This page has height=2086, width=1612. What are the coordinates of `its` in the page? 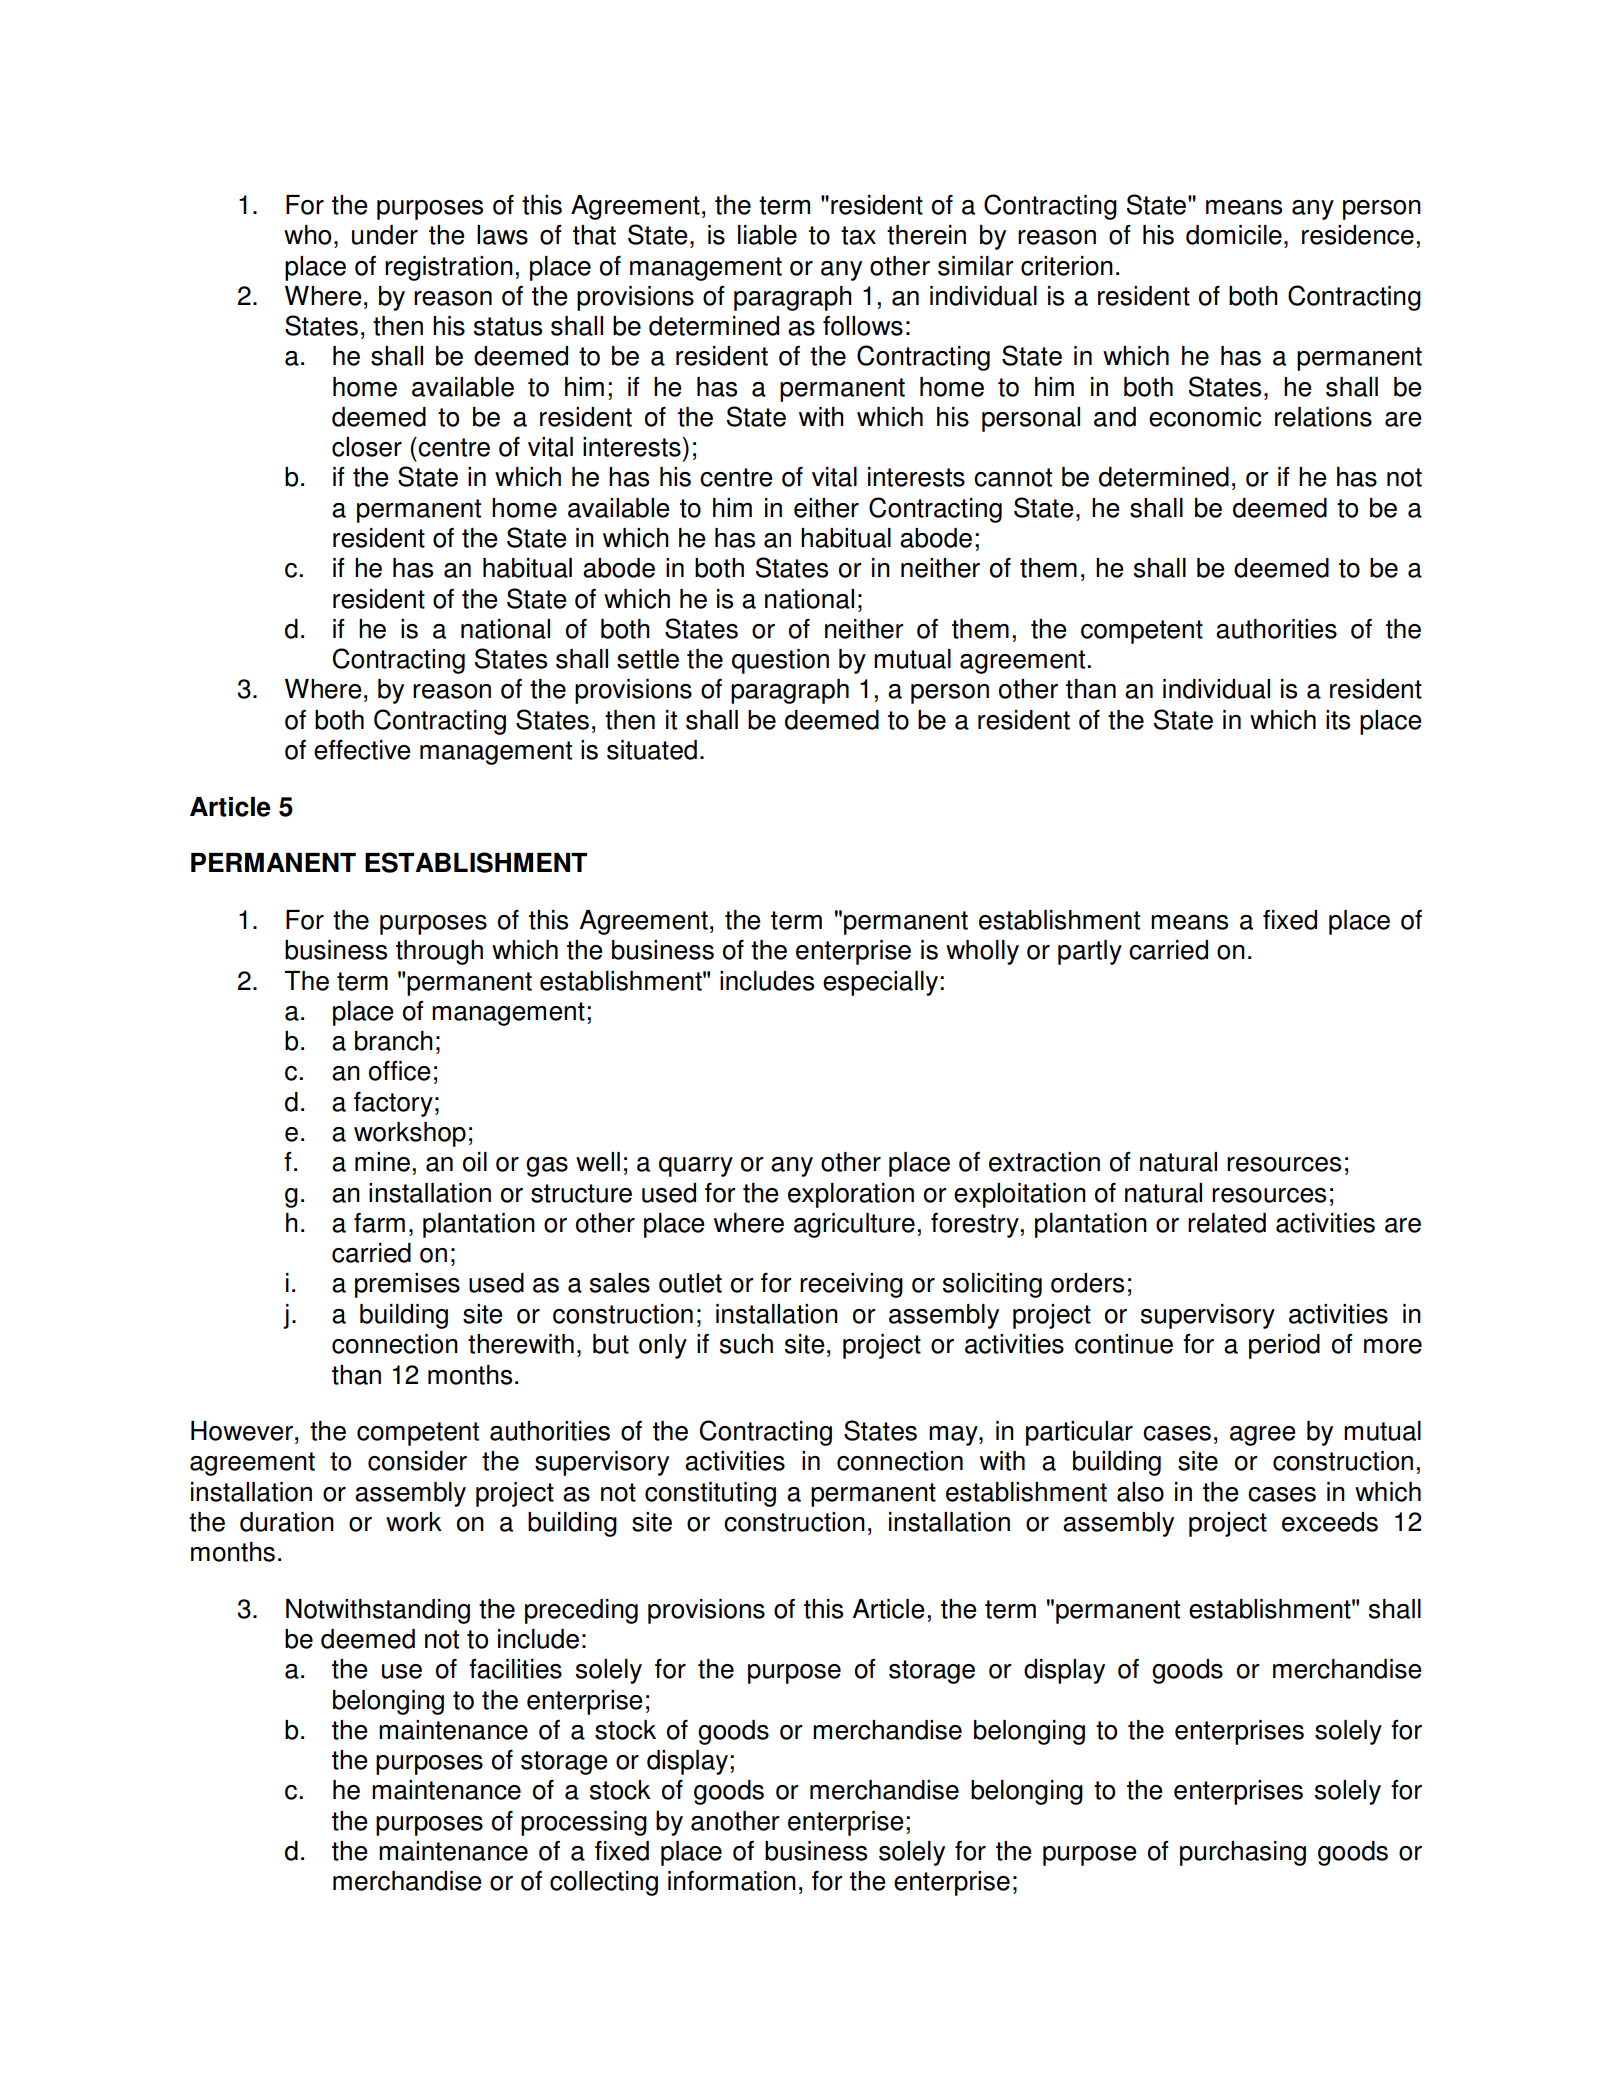 It's located at (1338, 720).
